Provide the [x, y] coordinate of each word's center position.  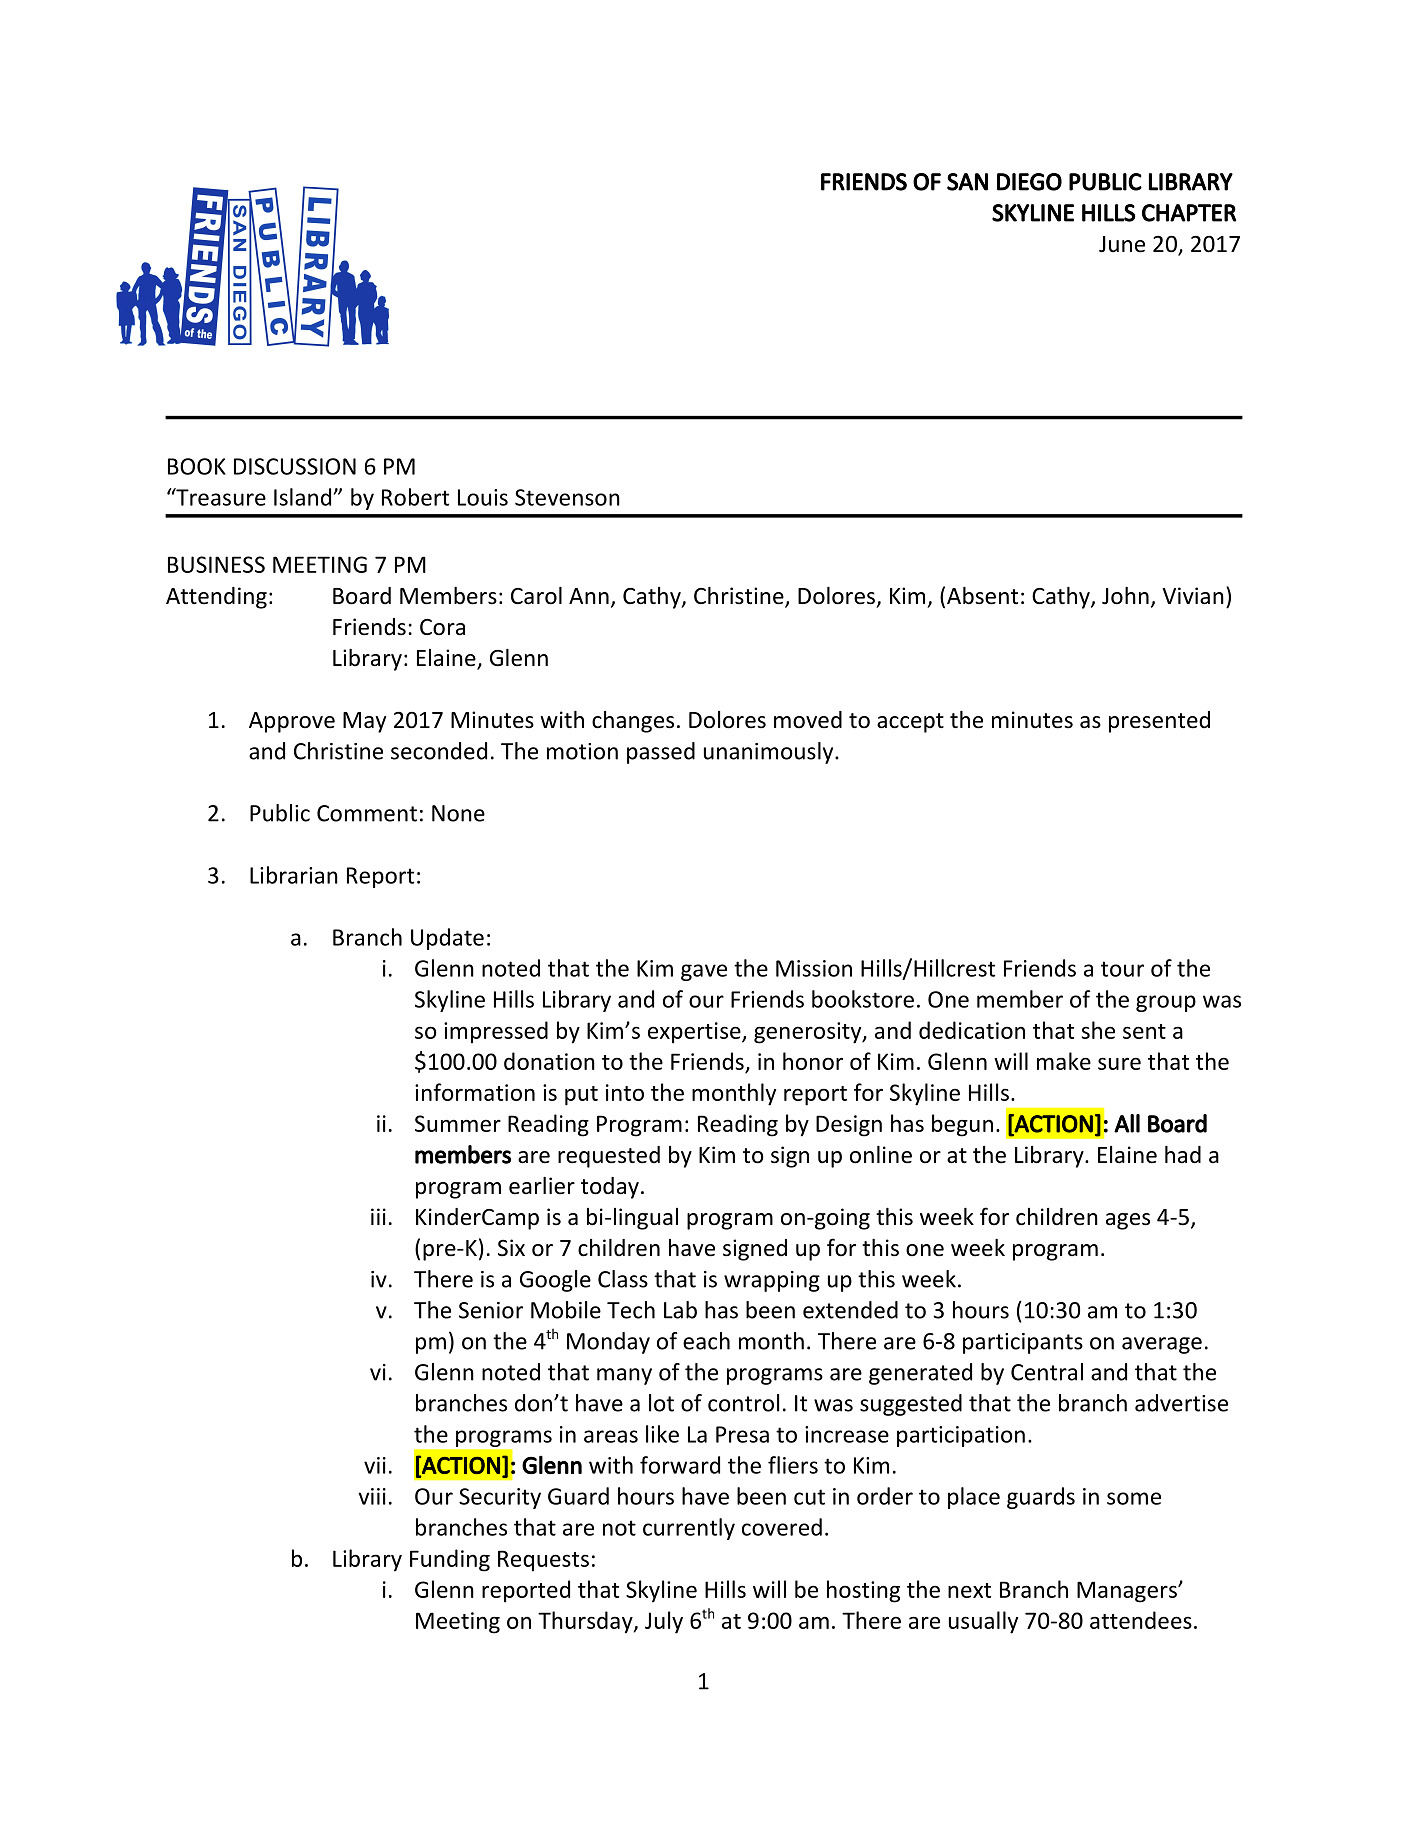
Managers [1128, 1592]
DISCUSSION [295, 466]
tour [1122, 969]
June [1122, 244]
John [1125, 596]
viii [372, 1496]
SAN [967, 182]
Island [304, 497]
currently [689, 1529]
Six [511, 1248]
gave [704, 972]
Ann [589, 596]
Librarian [294, 875]
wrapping [772, 1281]
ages [1128, 1221]
